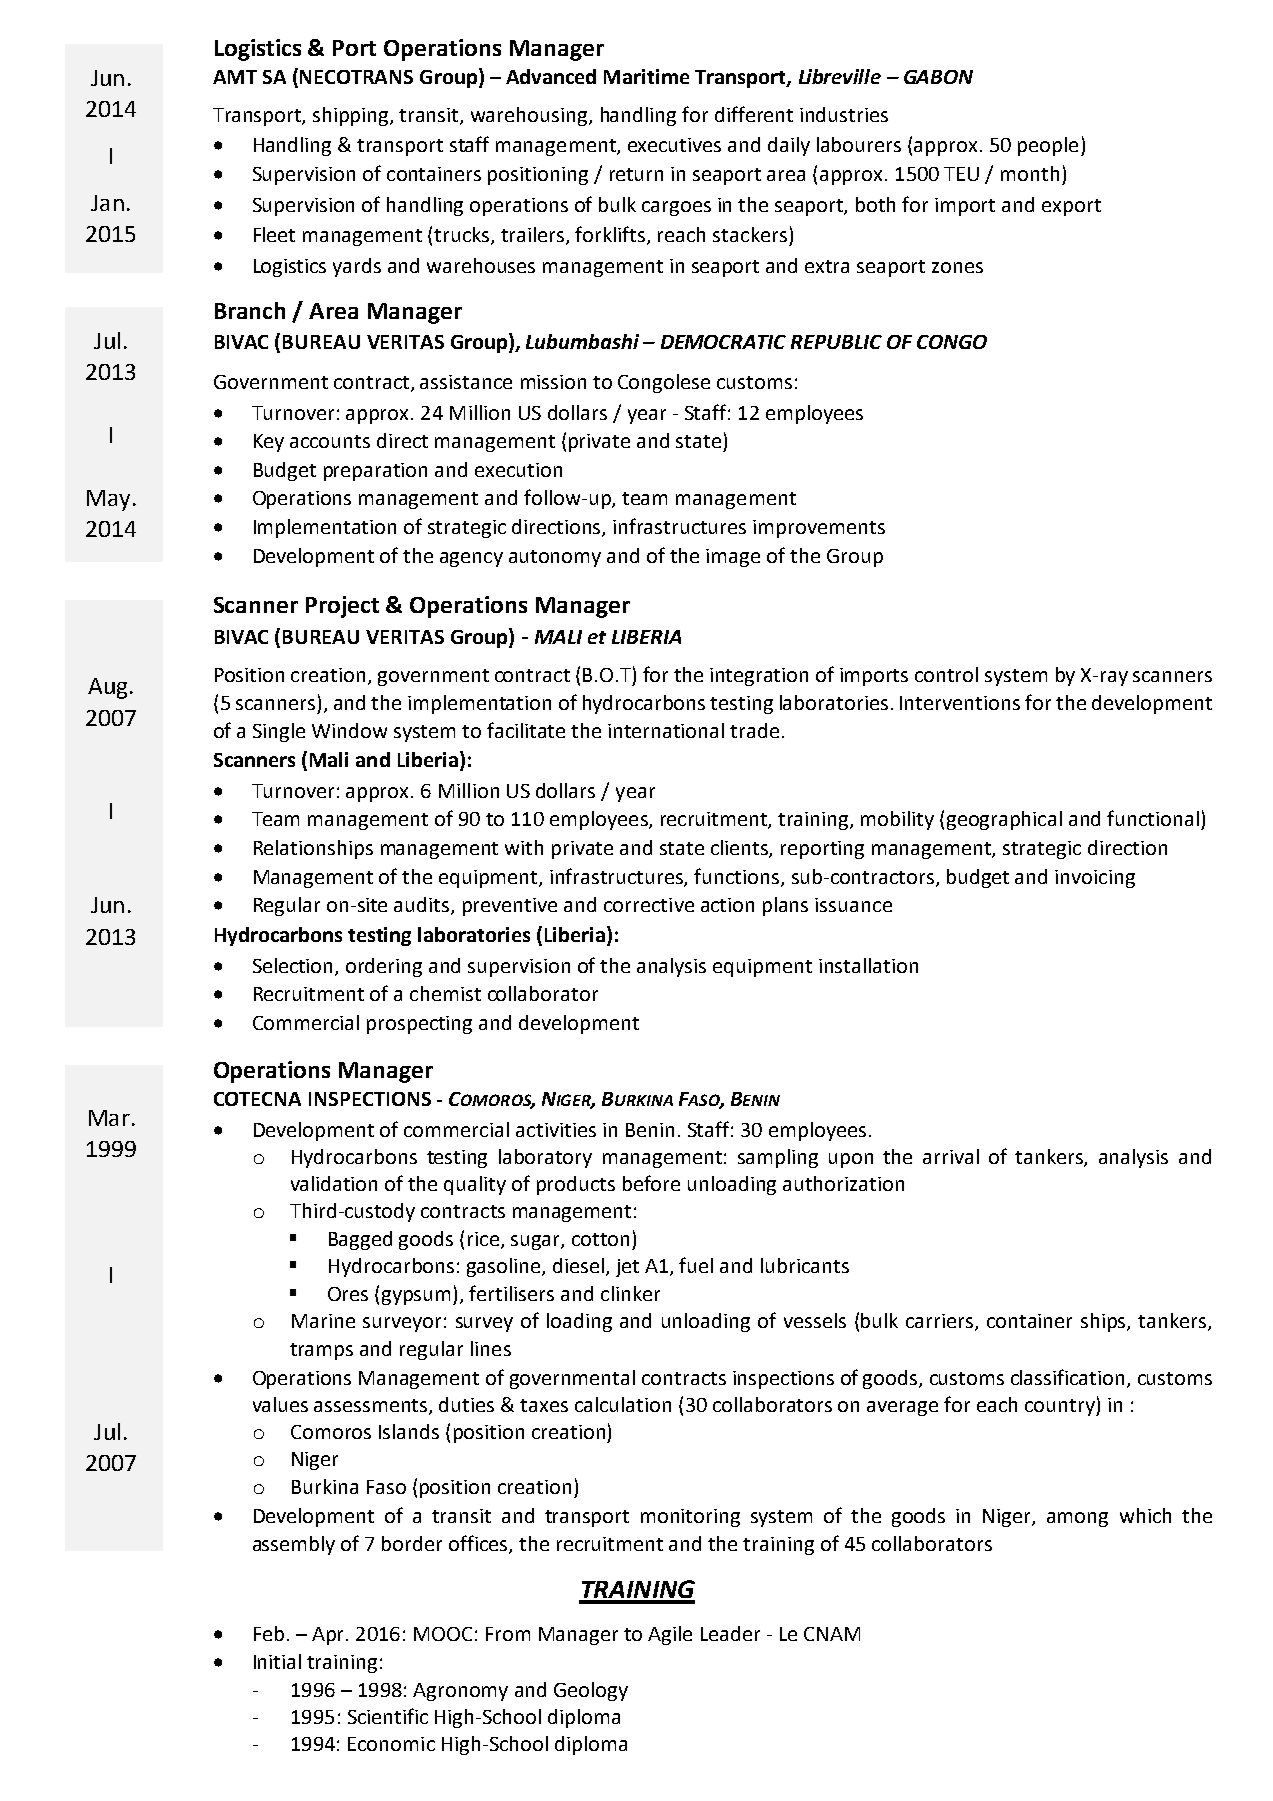 This image has width=1273, height=1801. I want to click on Initial, so click(277, 1661).
